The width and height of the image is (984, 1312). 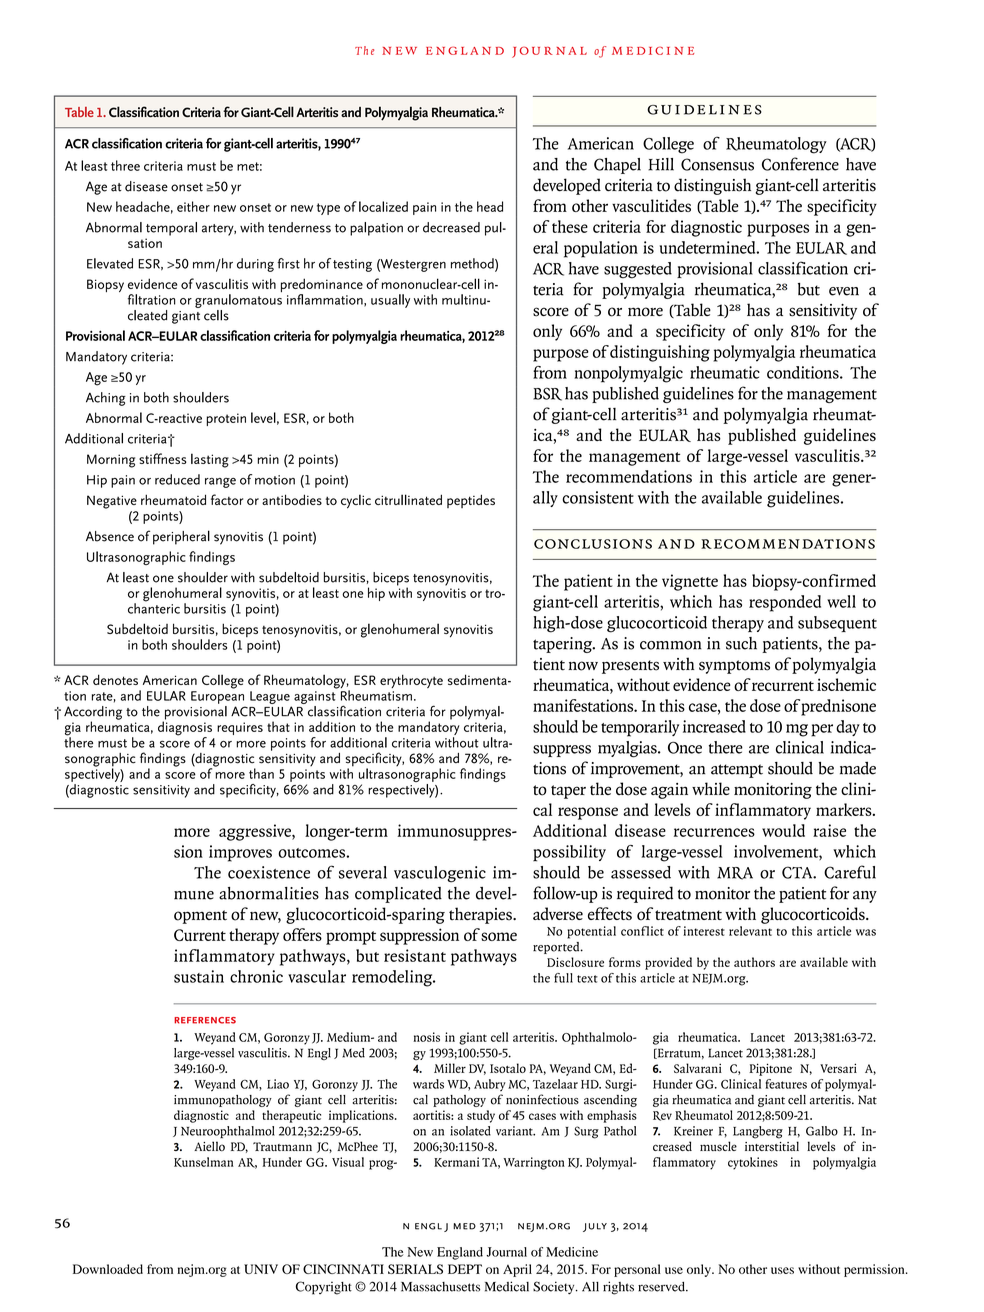 What do you see at coordinates (838, 707) in the image?
I see `prednisone` at bounding box center [838, 707].
